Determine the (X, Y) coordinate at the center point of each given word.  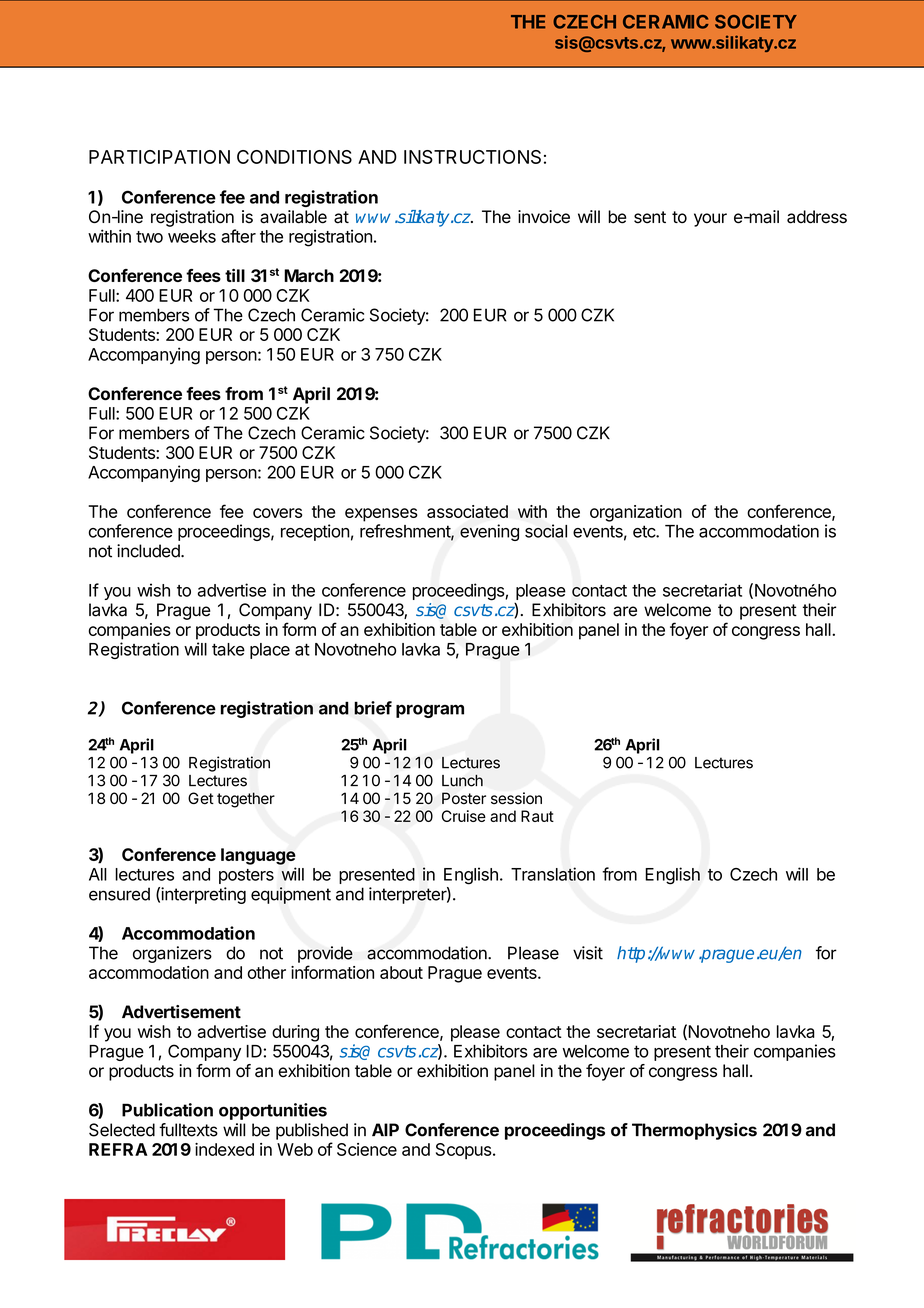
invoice (544, 217)
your (710, 220)
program (430, 711)
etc (645, 531)
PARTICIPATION (159, 157)
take (228, 649)
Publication (167, 1110)
